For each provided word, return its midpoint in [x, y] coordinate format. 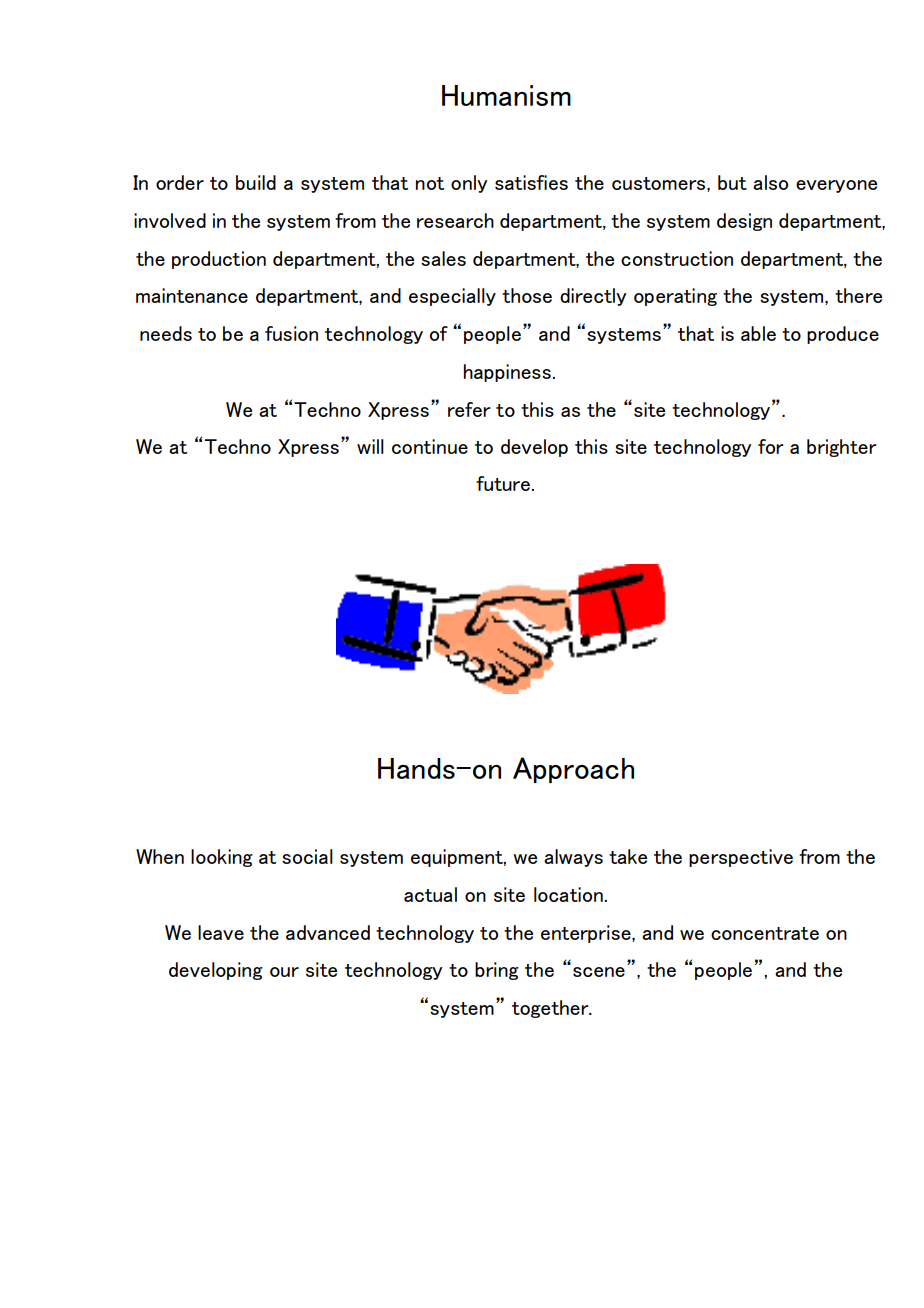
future [503, 483]
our [284, 972]
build [256, 182]
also [770, 182]
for [771, 446]
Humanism [506, 95]
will [370, 446]
